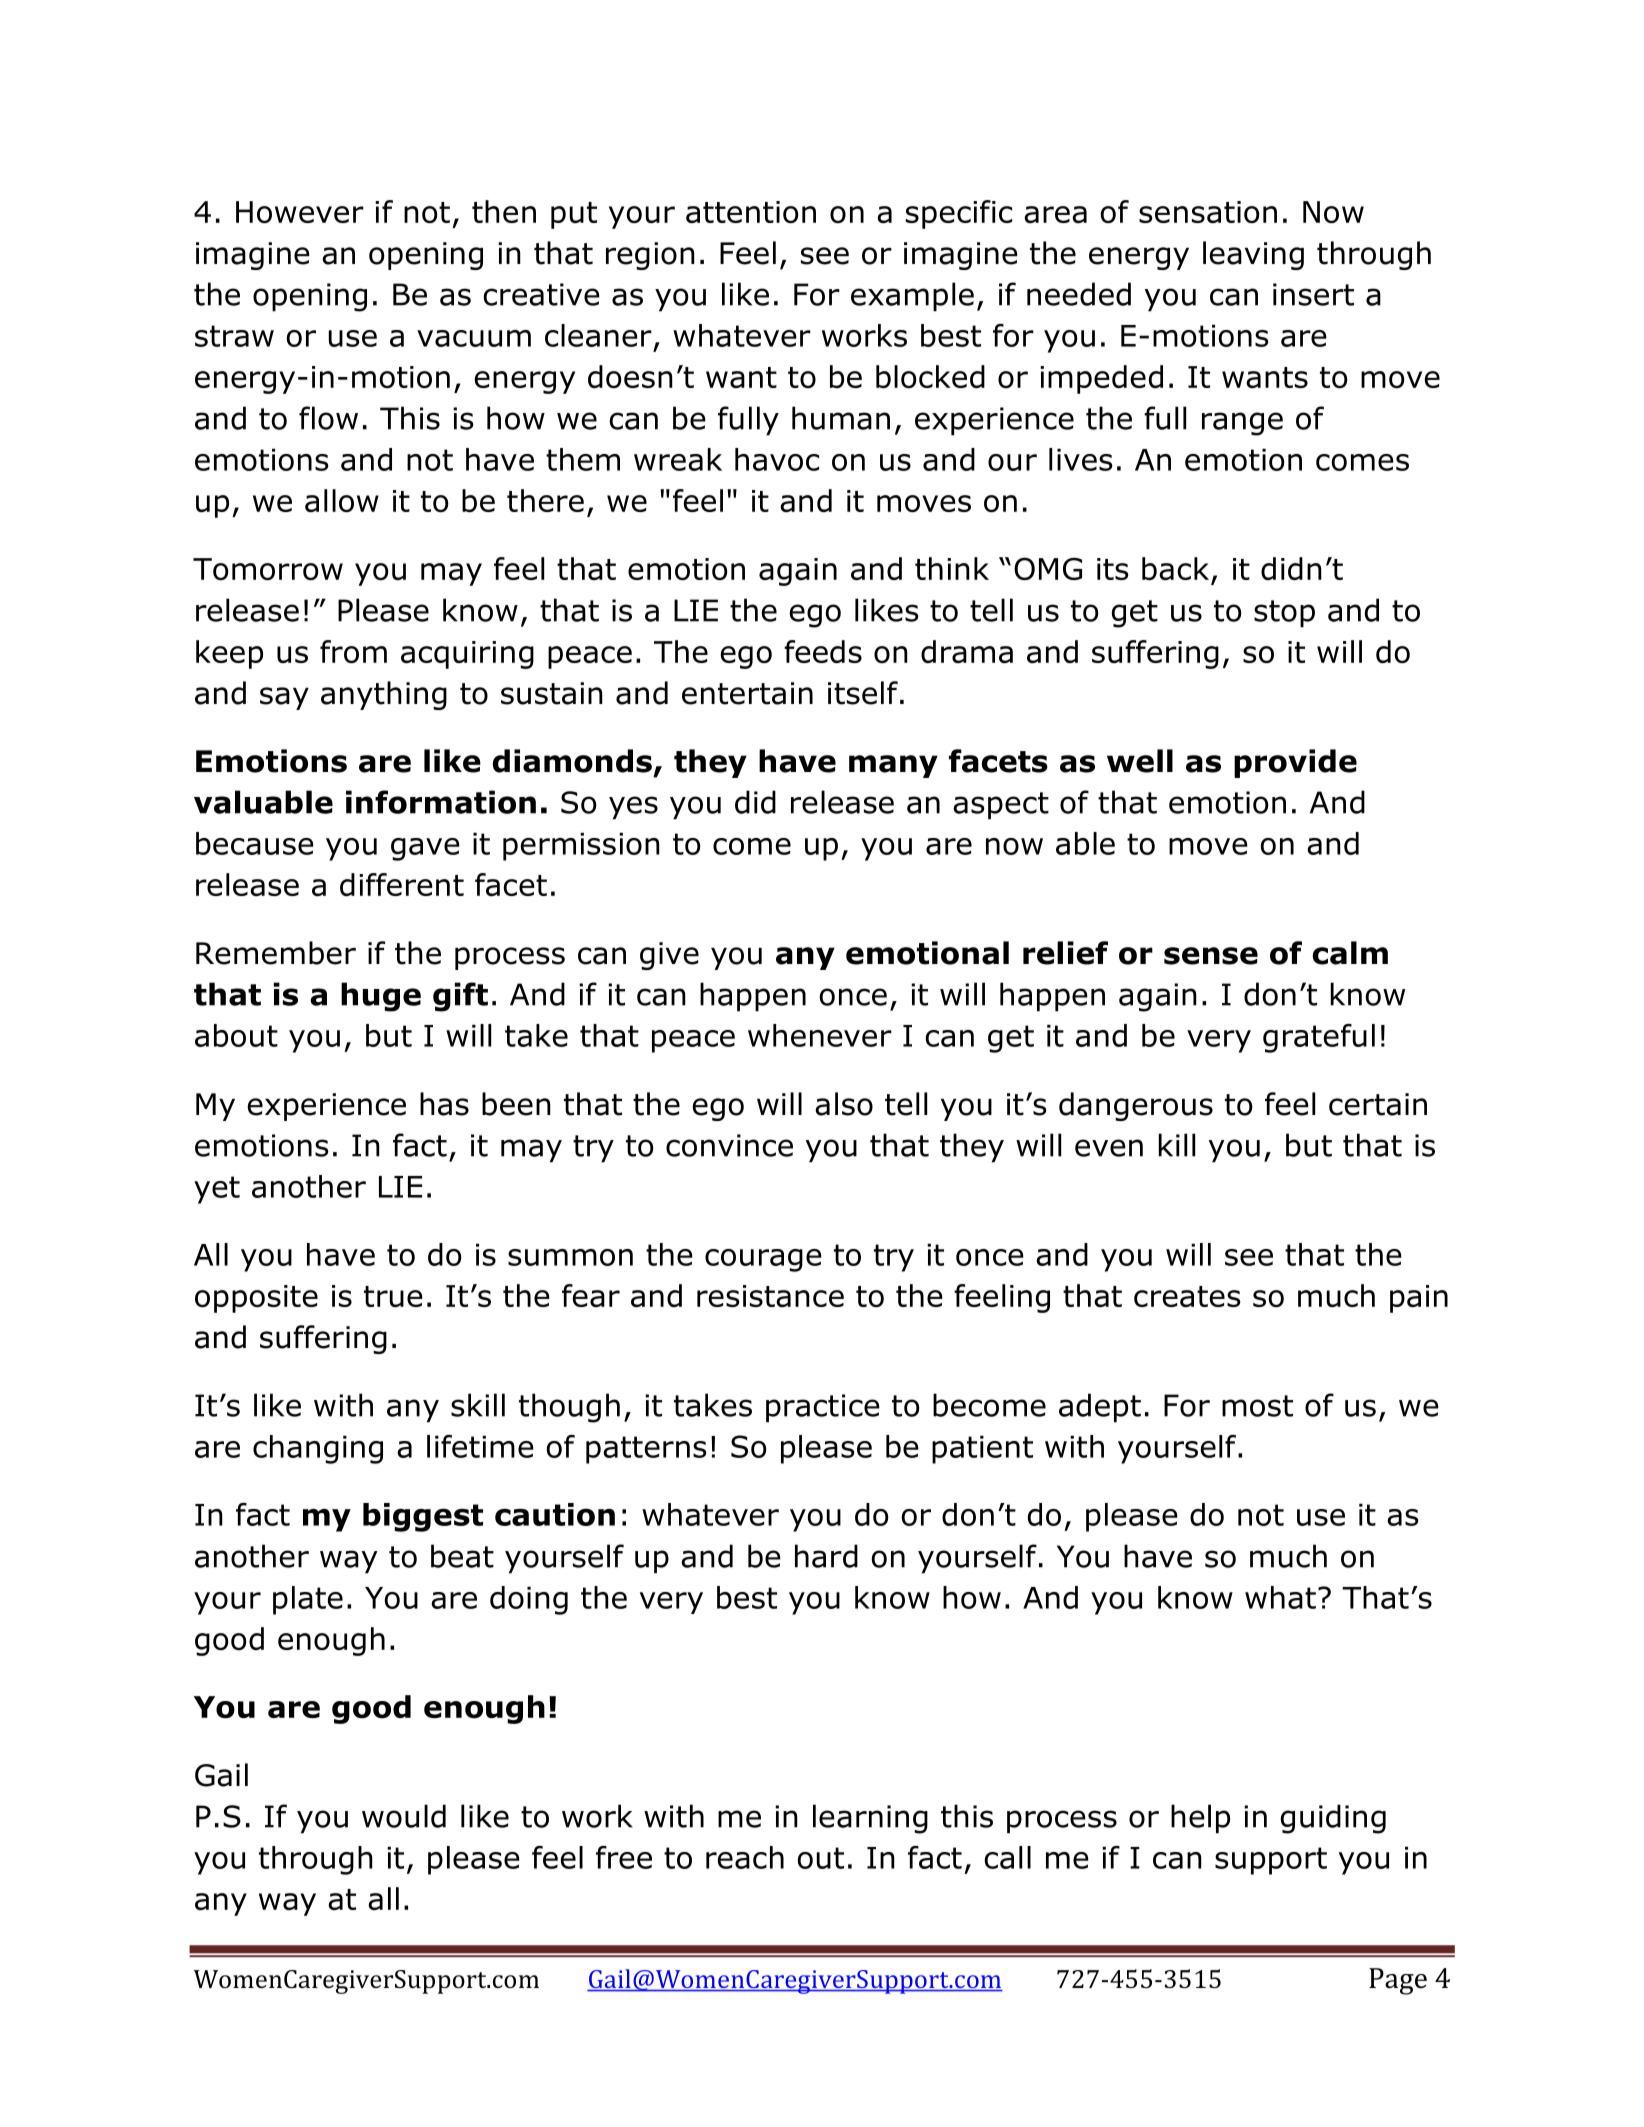  I want to click on biggest, so click(423, 1517).
